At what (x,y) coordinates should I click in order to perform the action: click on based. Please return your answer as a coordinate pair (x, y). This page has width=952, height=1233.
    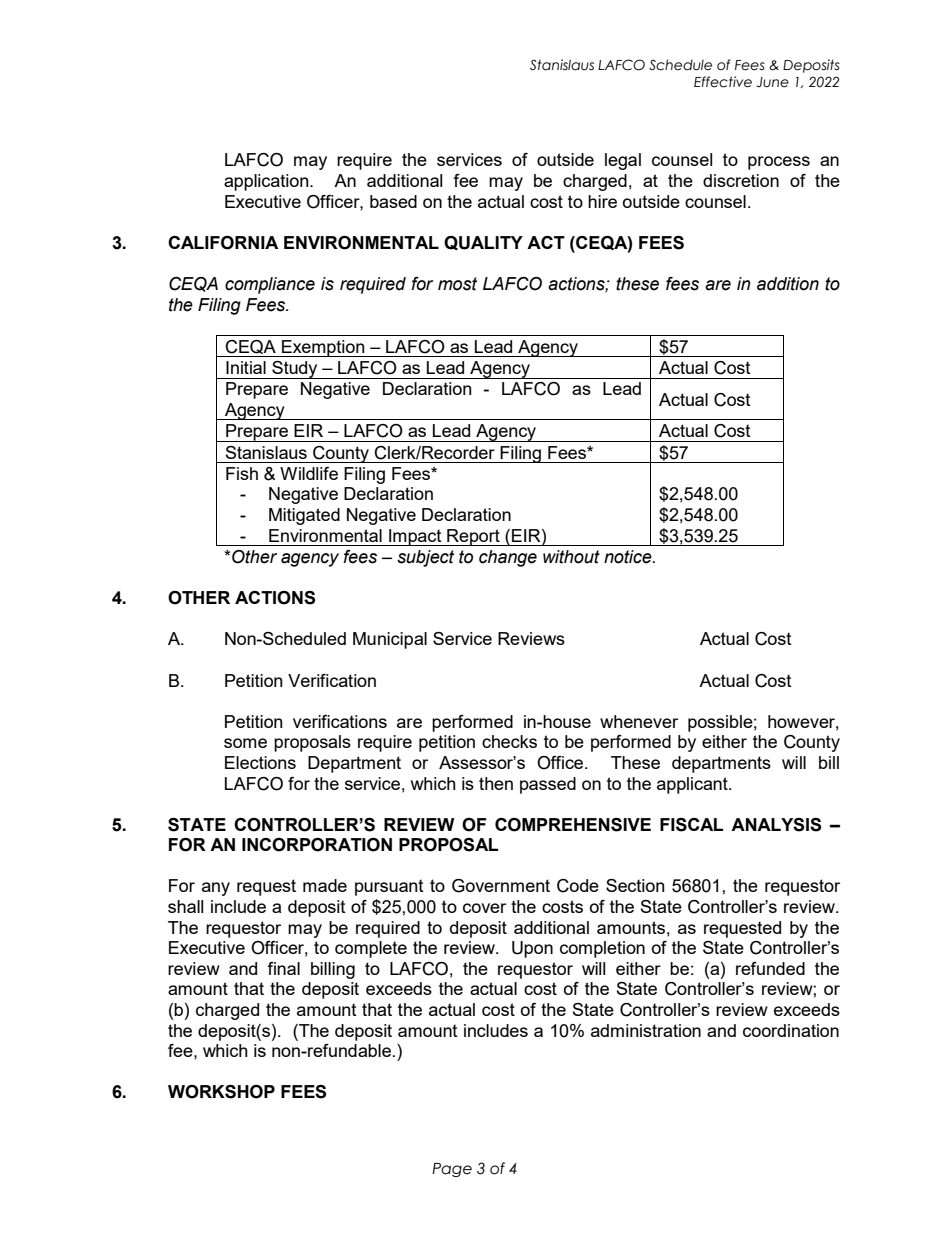
    Looking at the image, I should click on (393, 201).
